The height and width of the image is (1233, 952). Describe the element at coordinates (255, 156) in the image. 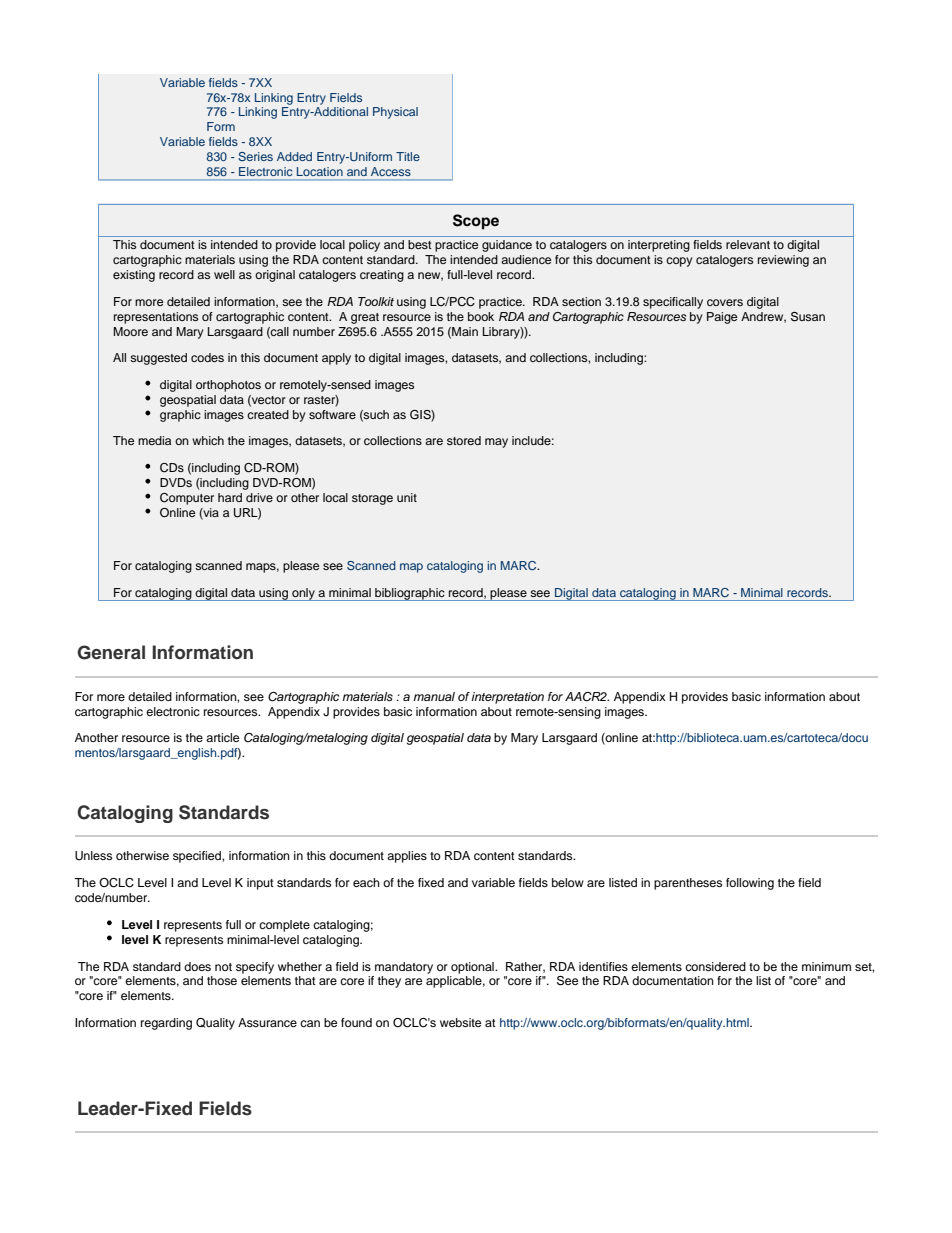

I see `Series` at that location.
